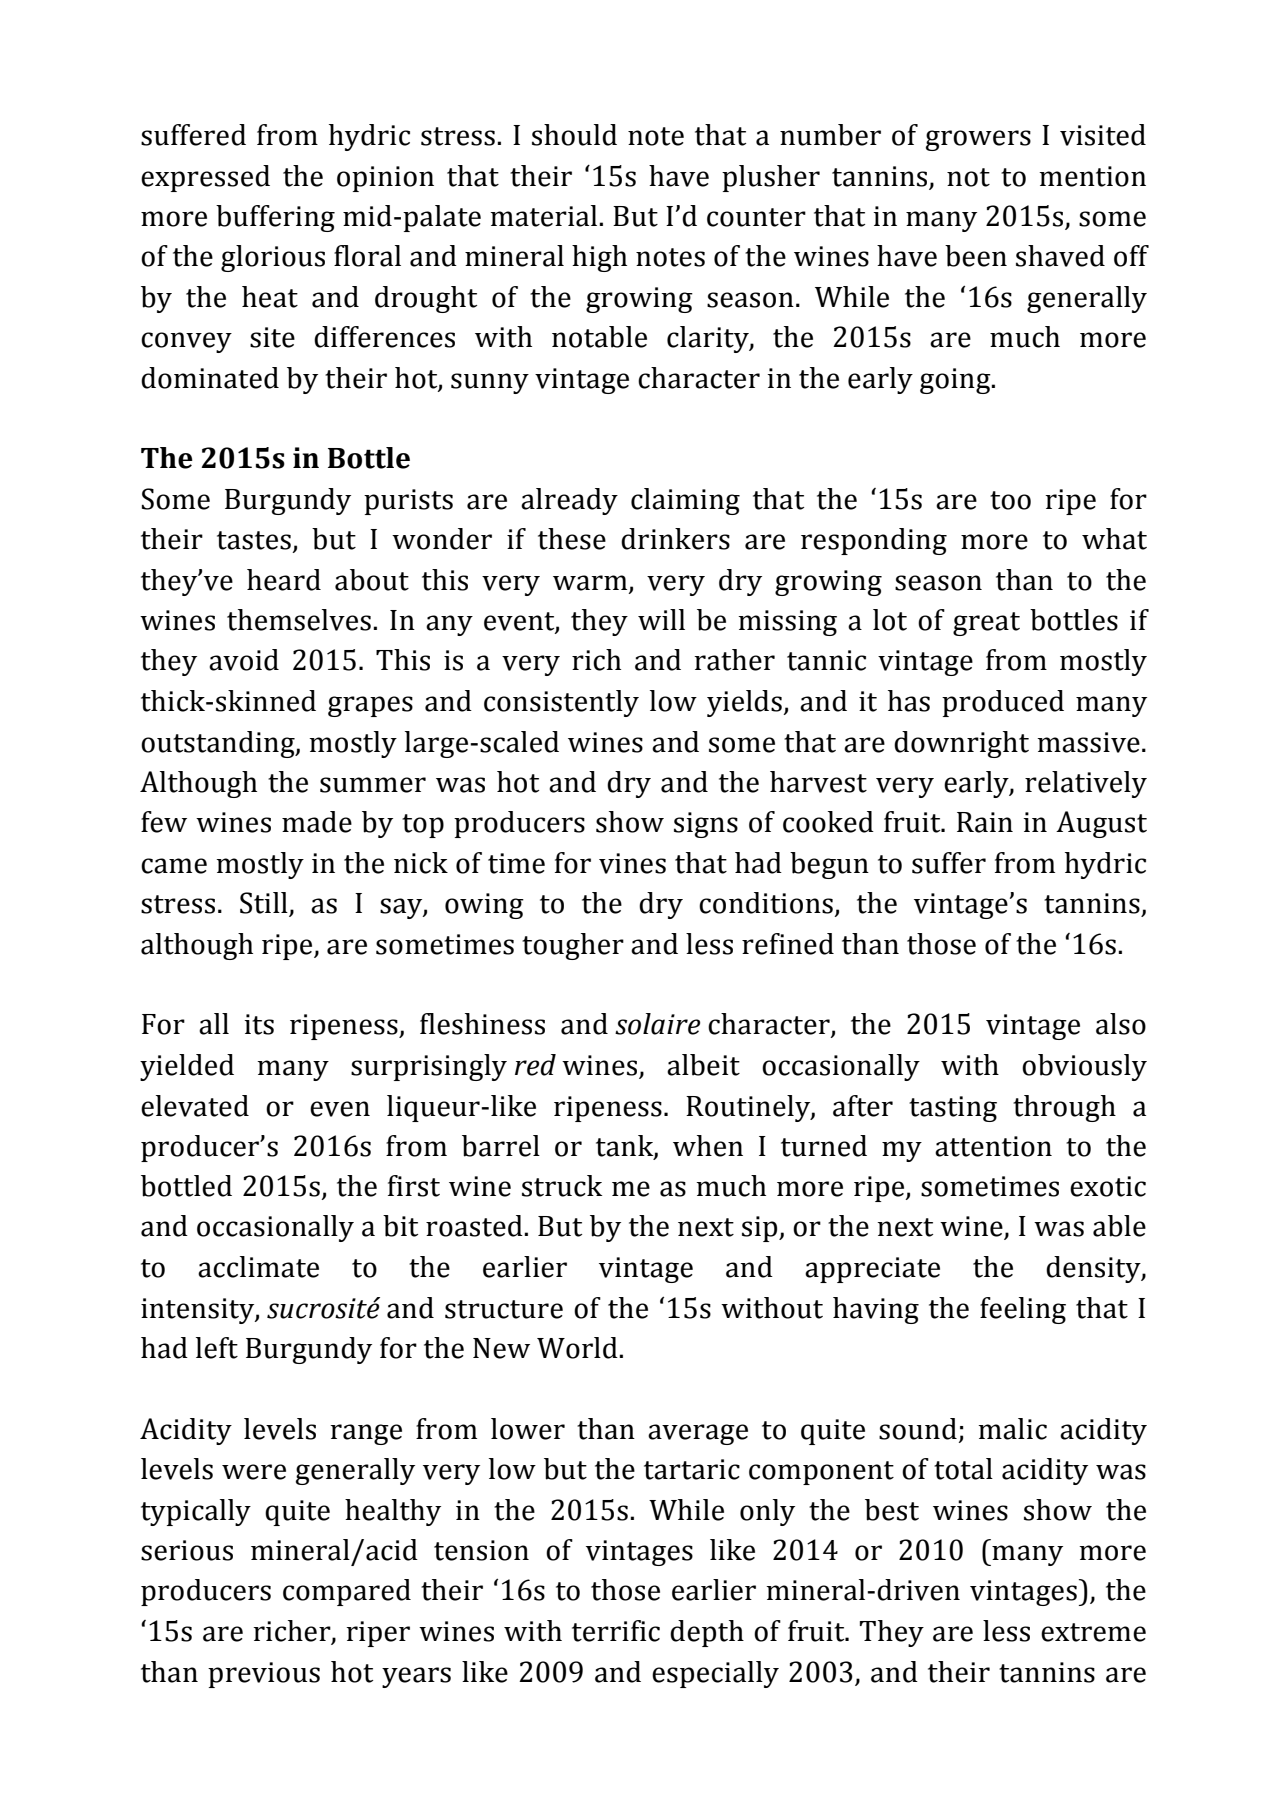  What do you see at coordinates (219, 744) in the screenshot?
I see `outstanding` at bounding box center [219, 744].
